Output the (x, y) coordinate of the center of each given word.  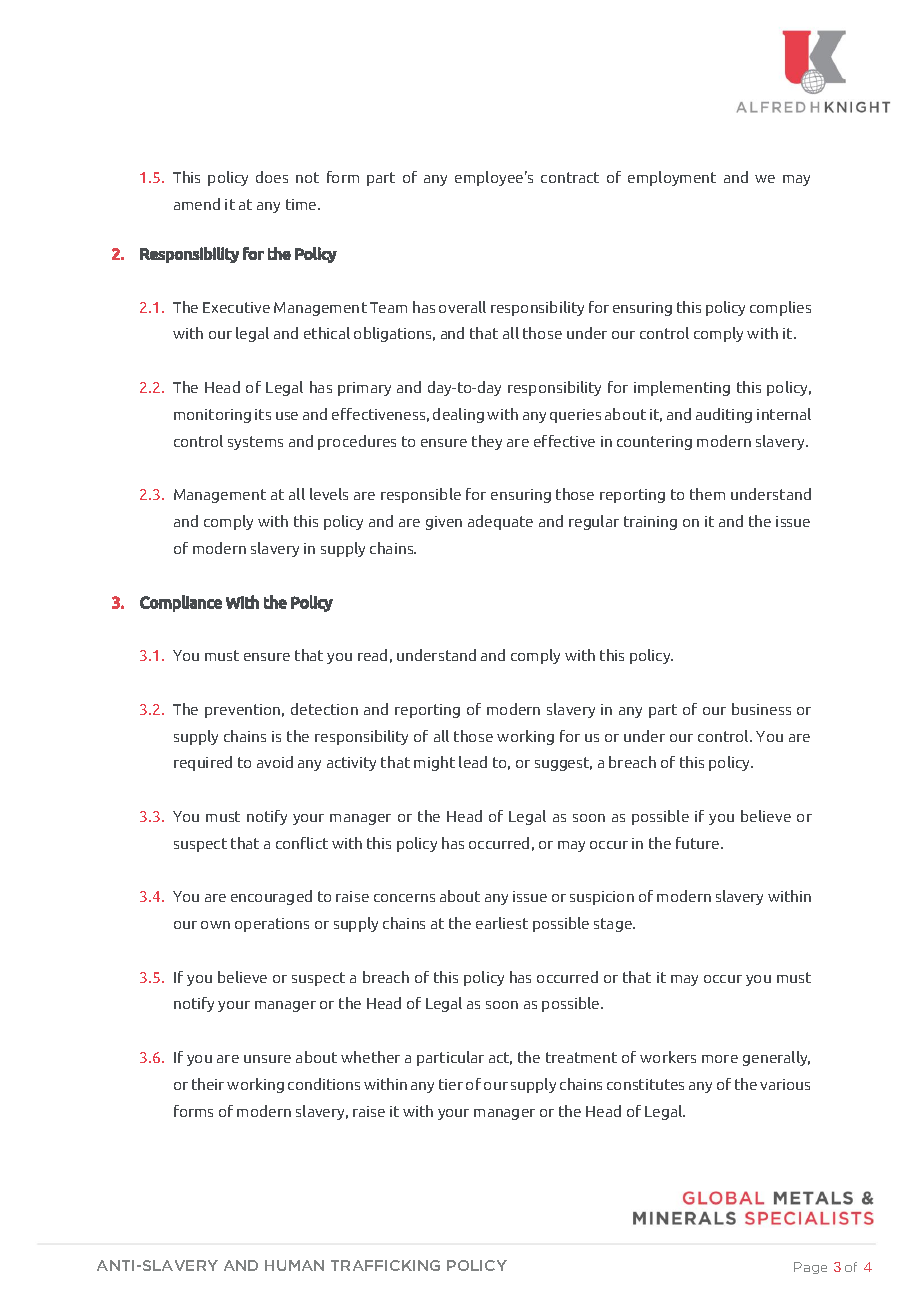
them (707, 494)
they (487, 442)
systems (255, 443)
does (272, 177)
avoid (275, 762)
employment (672, 178)
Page (810, 1268)
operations (272, 925)
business (761, 709)
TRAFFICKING (385, 1265)
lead (473, 762)
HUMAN (294, 1265)
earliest (502, 923)
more (720, 1059)
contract (570, 177)
